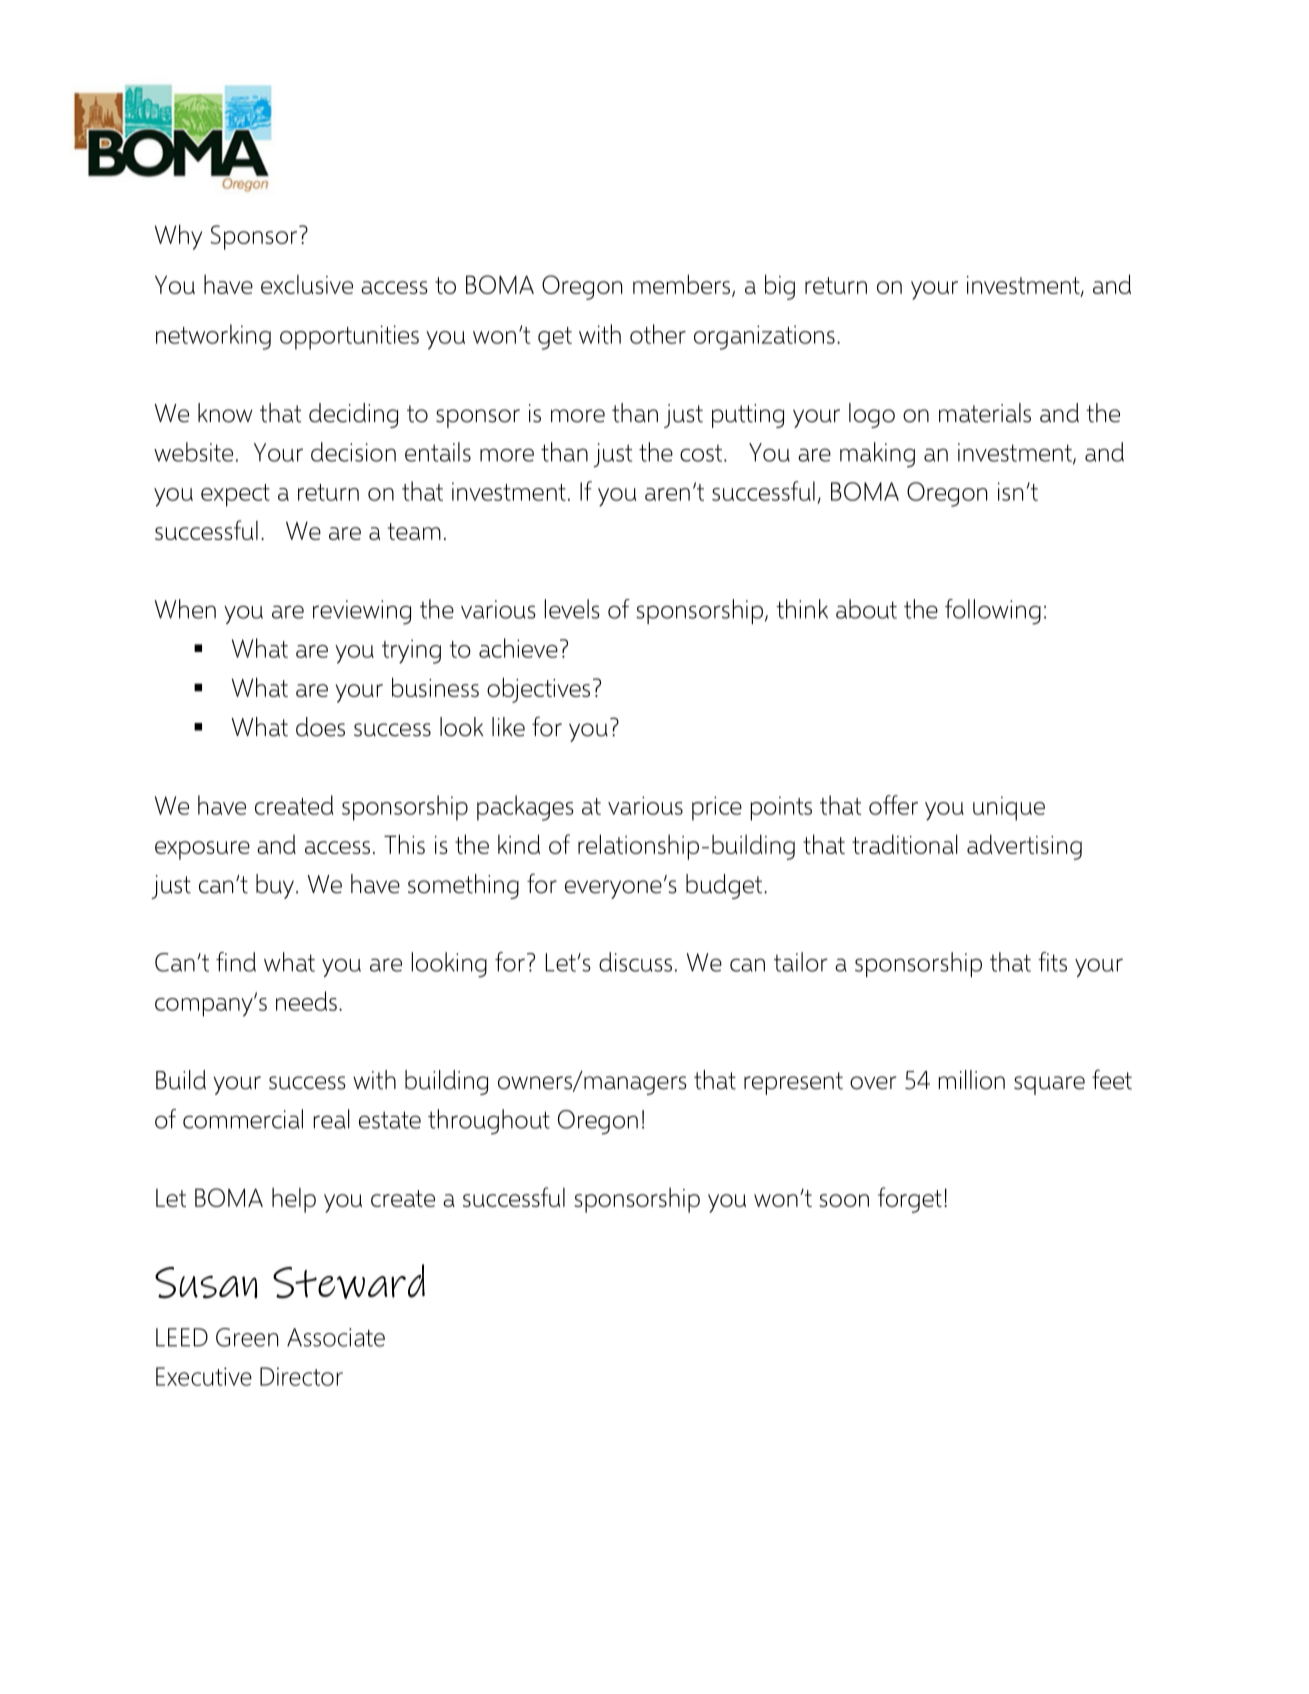 This document has width=1309, height=1694. I want to click on price, so click(717, 808).
